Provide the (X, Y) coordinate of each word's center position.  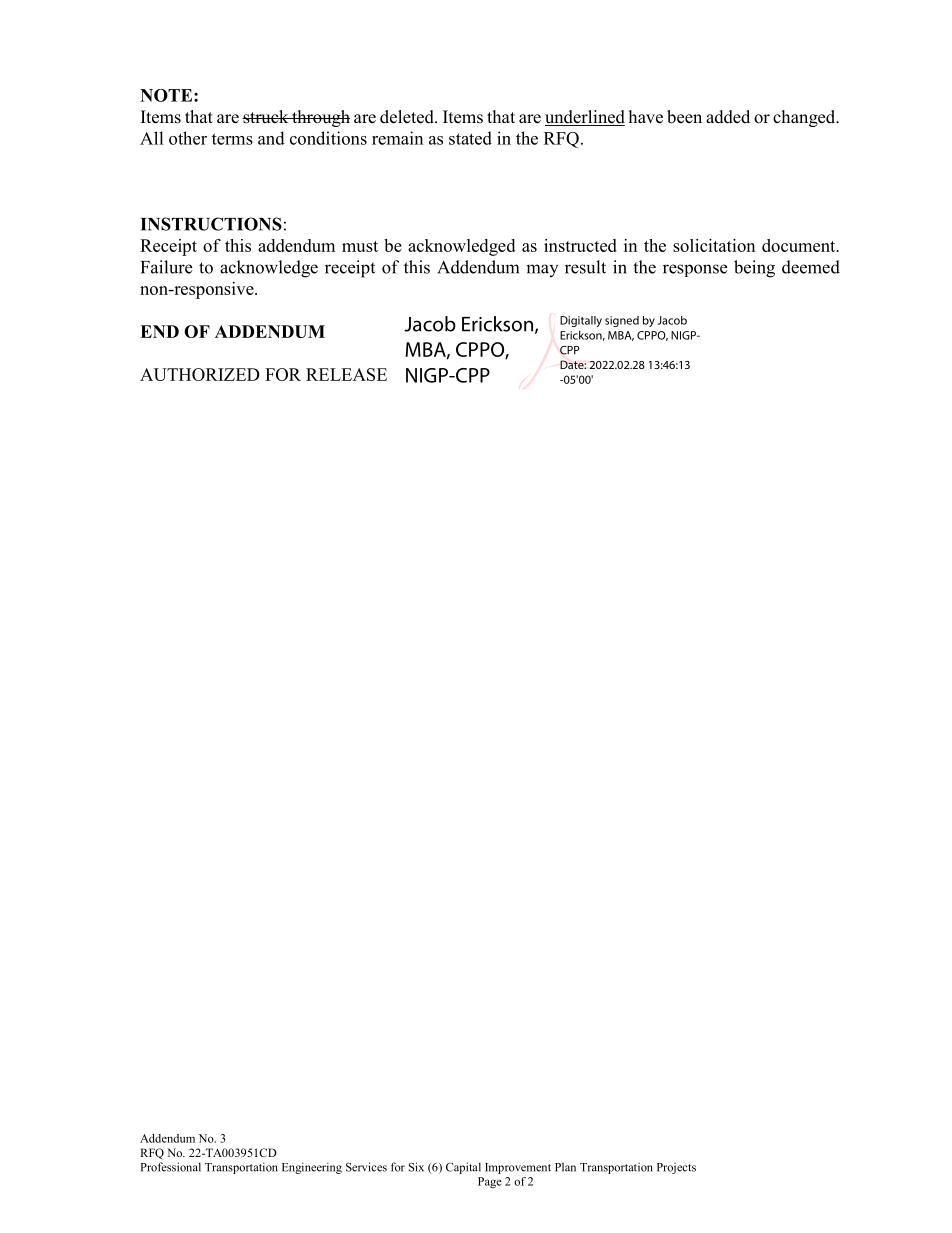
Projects (676, 1168)
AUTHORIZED (200, 374)
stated (470, 138)
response (695, 270)
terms (232, 139)
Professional (171, 1167)
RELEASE (346, 374)
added (728, 117)
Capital (463, 1168)
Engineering (312, 1168)
